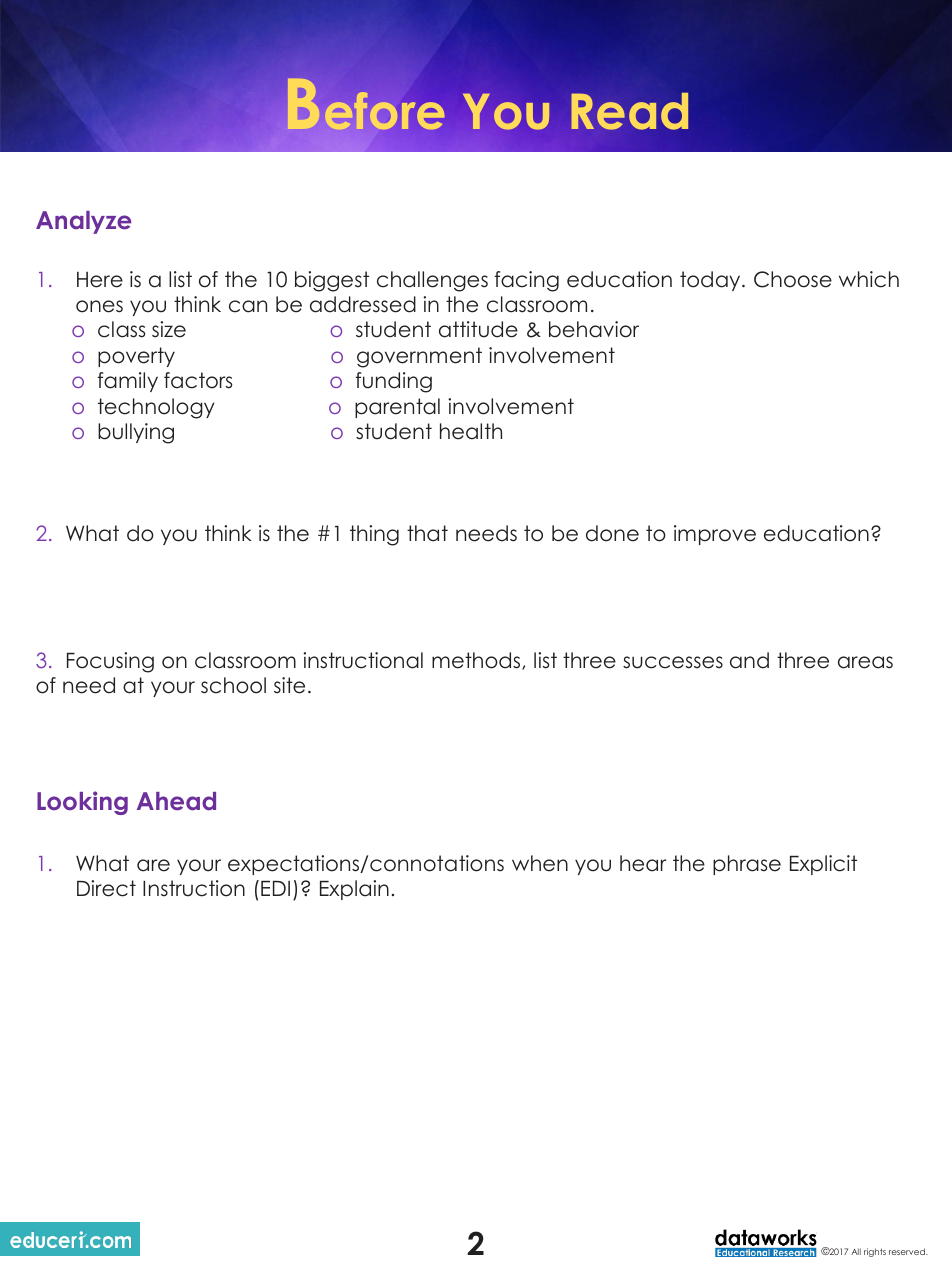 The height and width of the screenshot is (1270, 952). Describe the element at coordinates (233, 685) in the screenshot. I see `school` at that location.
